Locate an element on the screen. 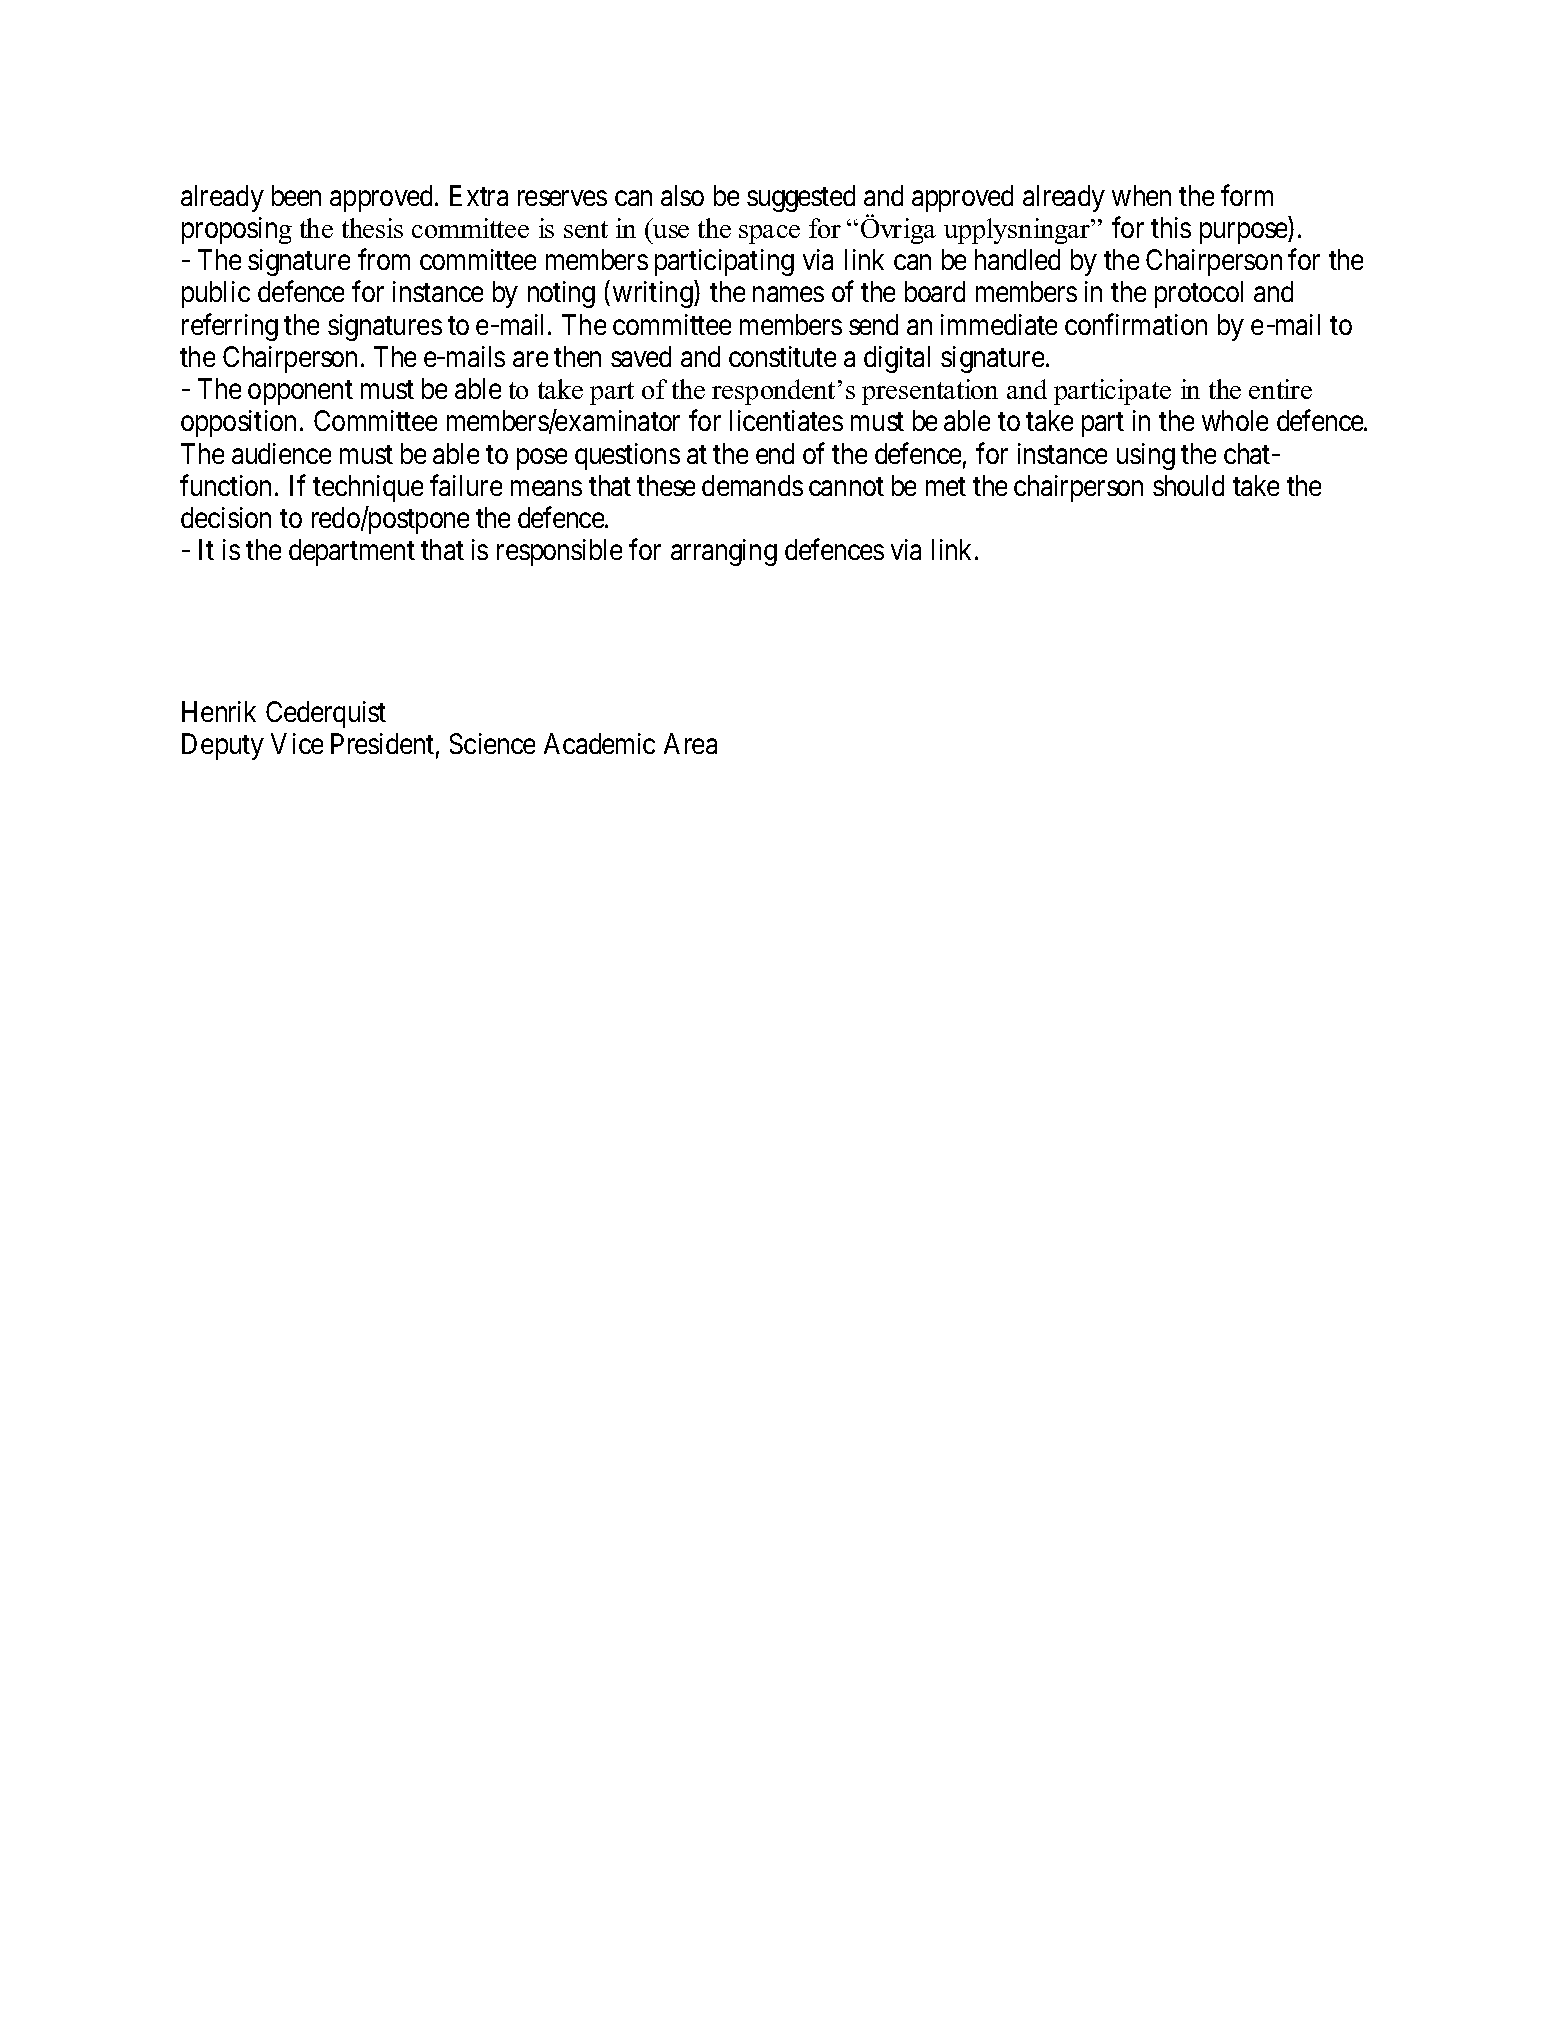  should is located at coordinates (1188, 485).
